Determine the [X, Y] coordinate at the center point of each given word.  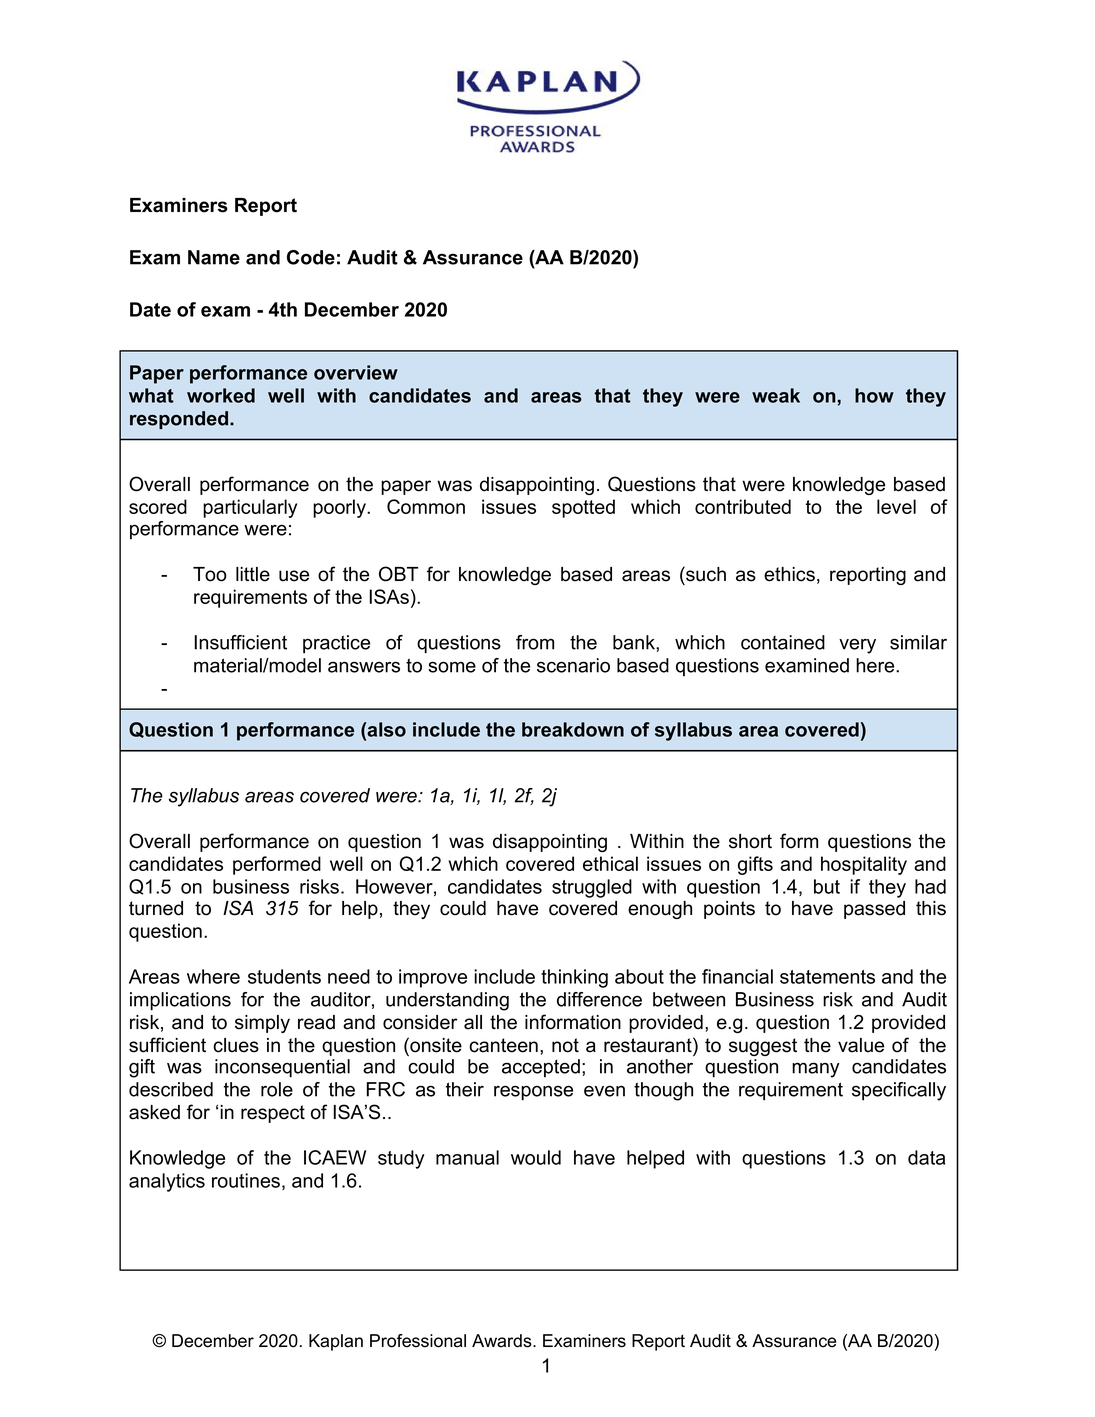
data [926, 1157]
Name [214, 257]
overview [356, 372]
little [253, 574]
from [535, 642]
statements [827, 977]
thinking [574, 978]
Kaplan [336, 1342]
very [857, 646]
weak [776, 395]
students [284, 976]
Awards [503, 1341]
